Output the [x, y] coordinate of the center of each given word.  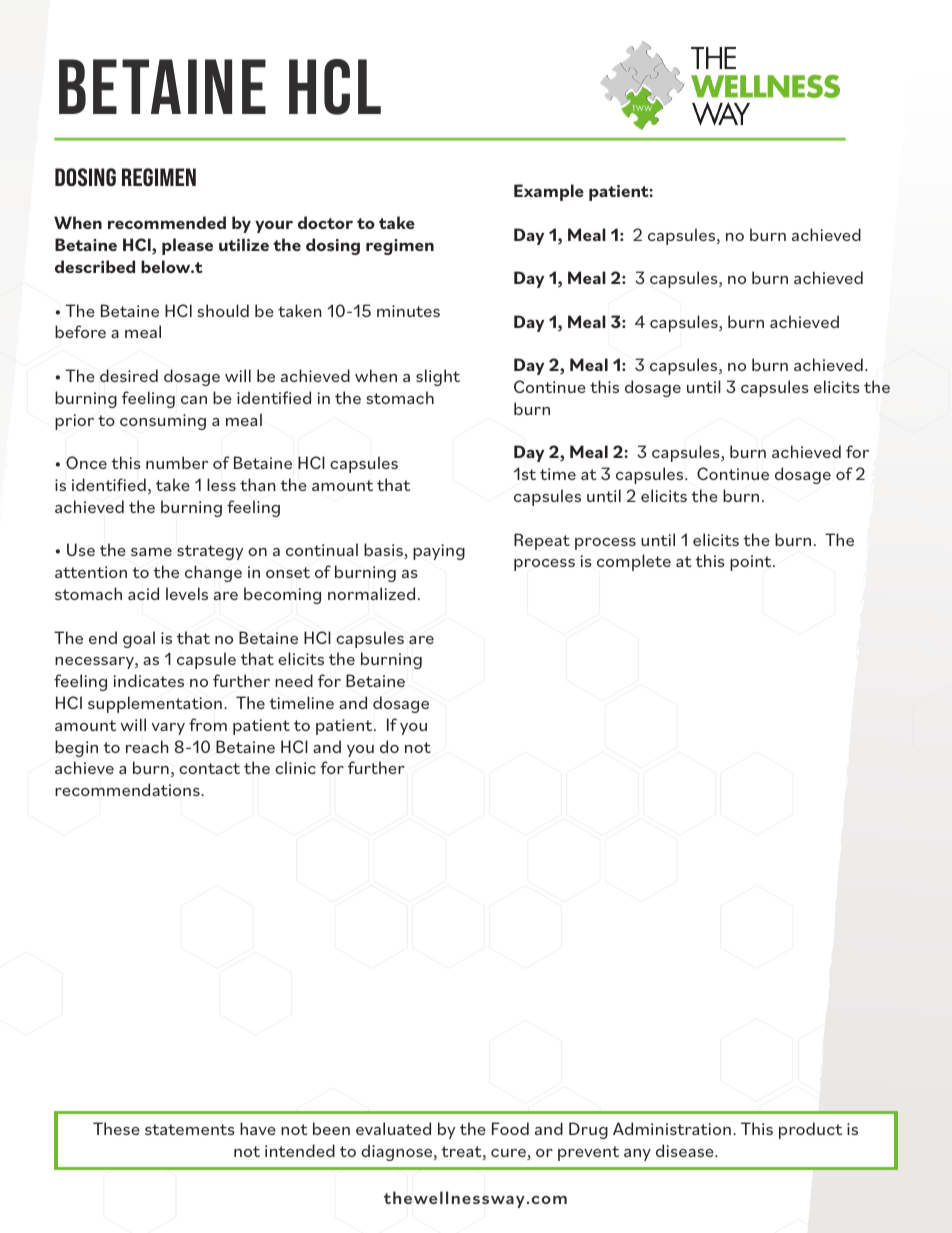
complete [634, 562]
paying [439, 552]
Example [549, 192]
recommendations [128, 789]
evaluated [393, 1128]
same [151, 552]
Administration [672, 1128]
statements [190, 1129]
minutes [408, 311]
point [752, 563]
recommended [167, 222]
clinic [295, 767]
